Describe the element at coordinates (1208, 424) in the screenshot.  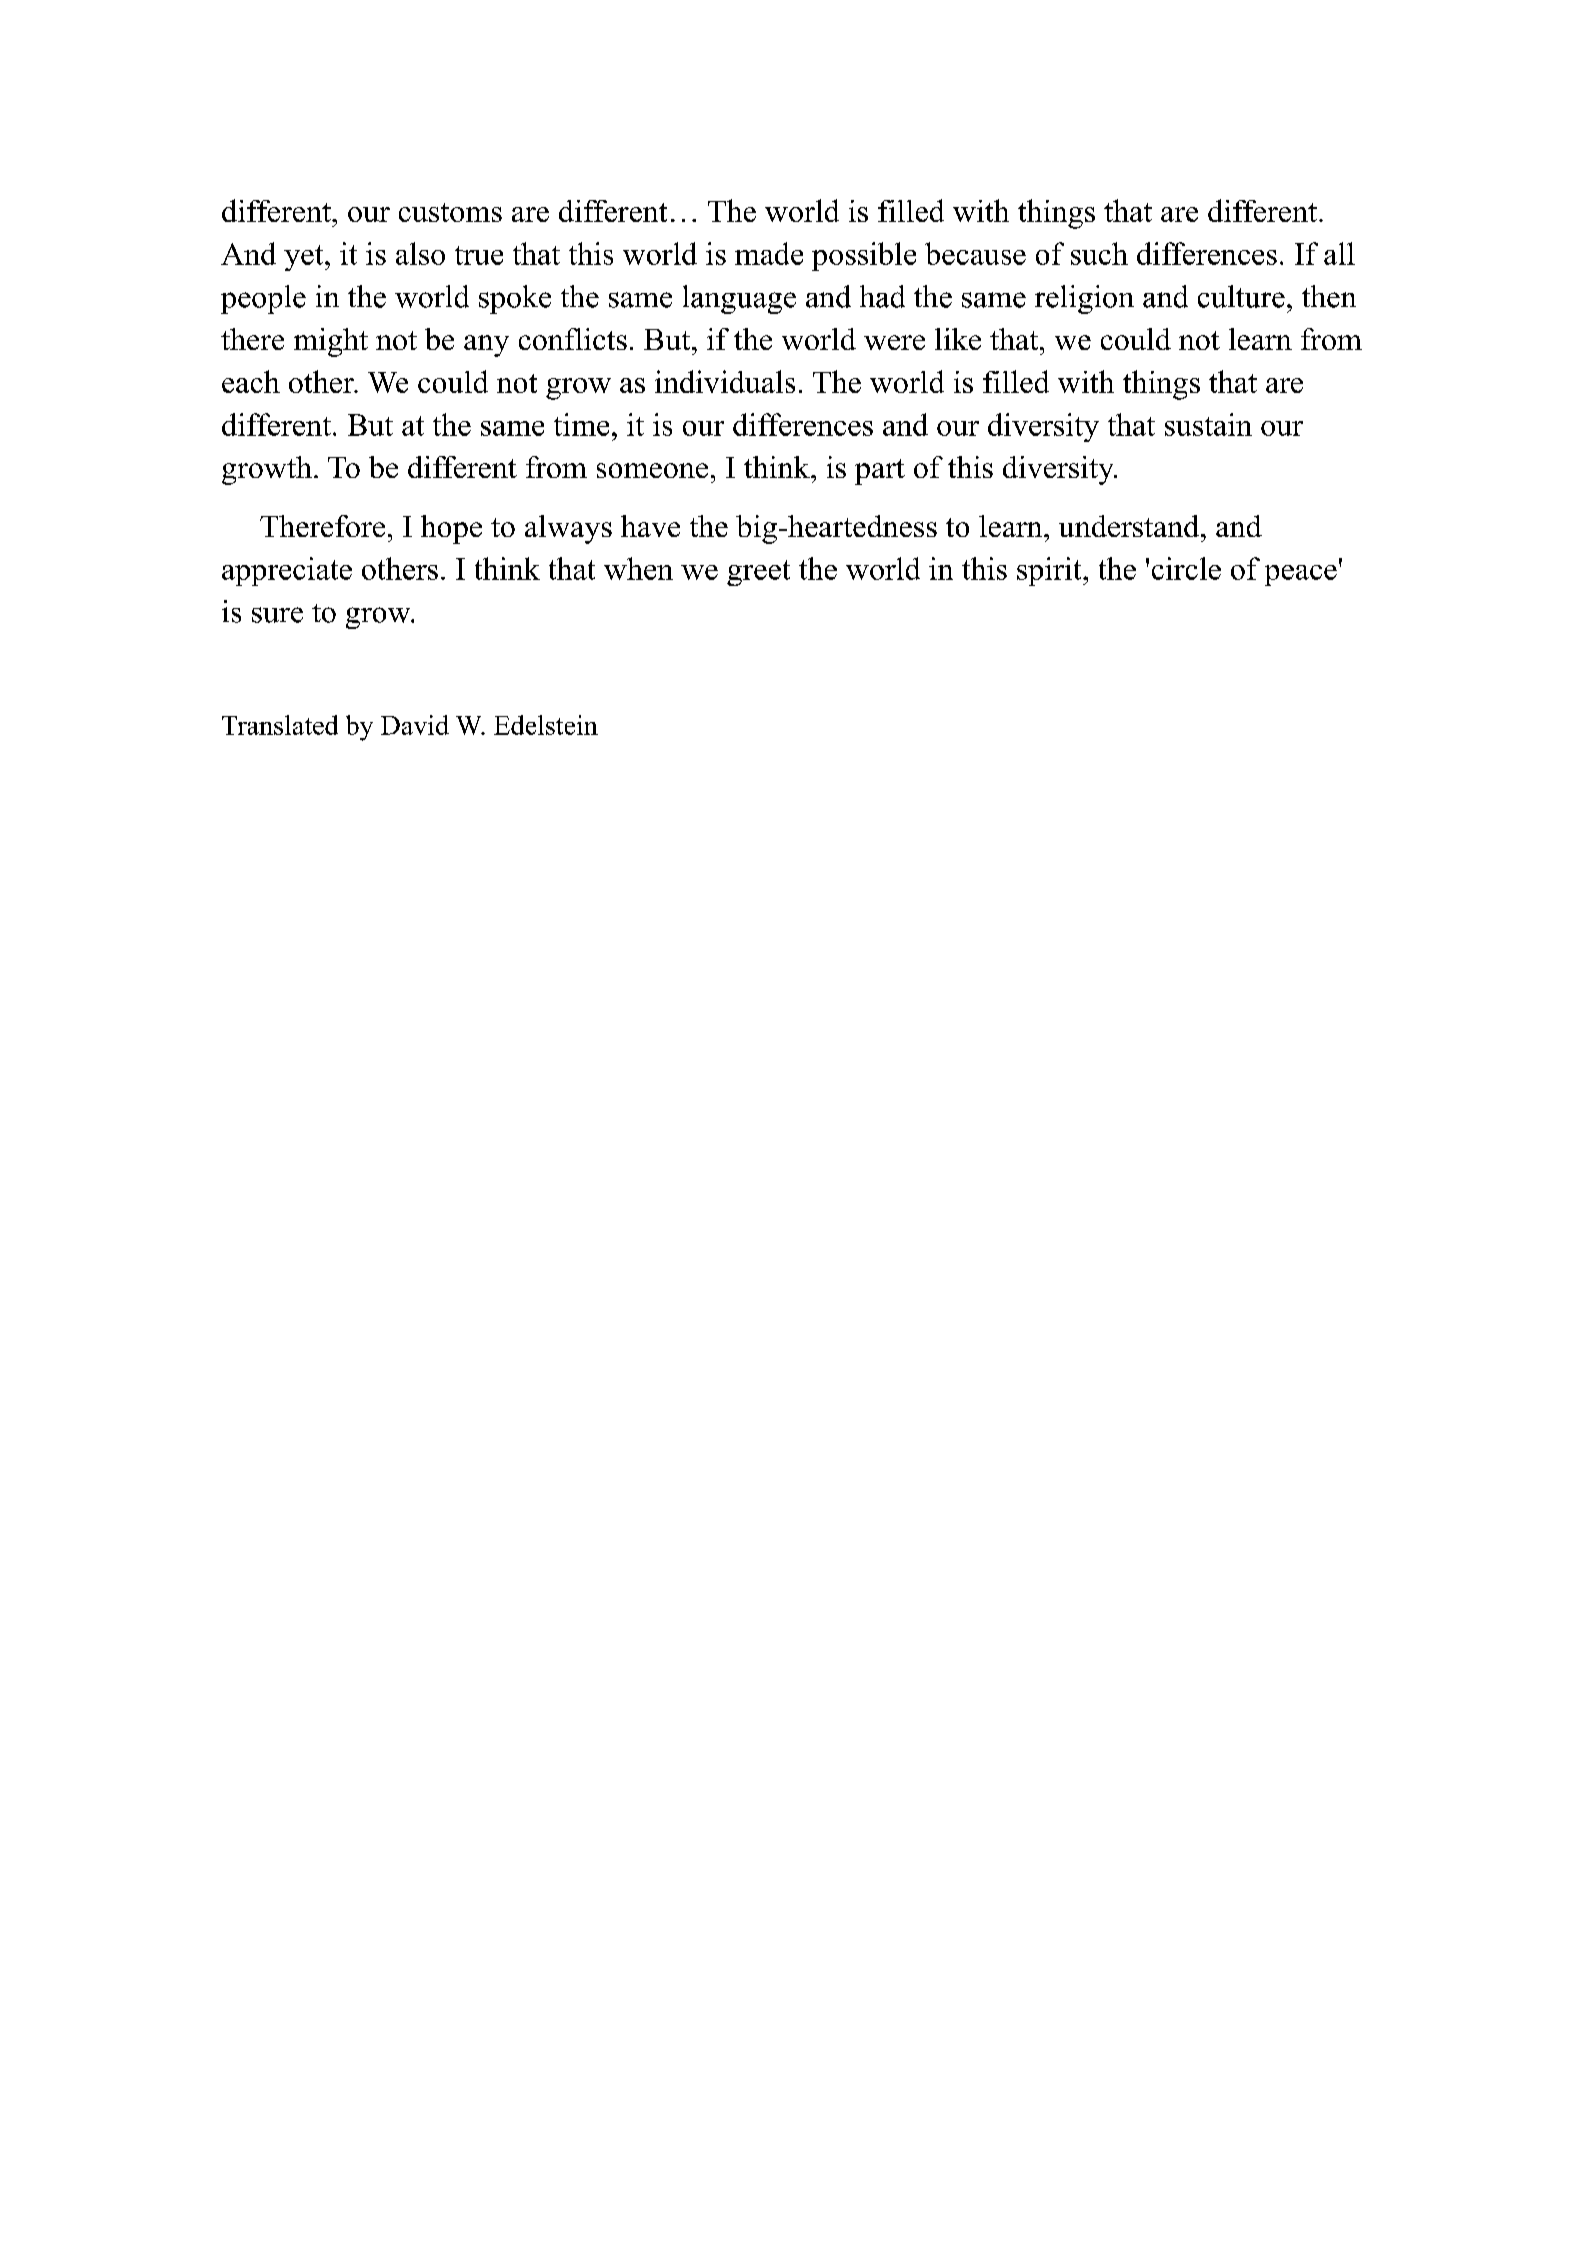
I see `sustain` at that location.
